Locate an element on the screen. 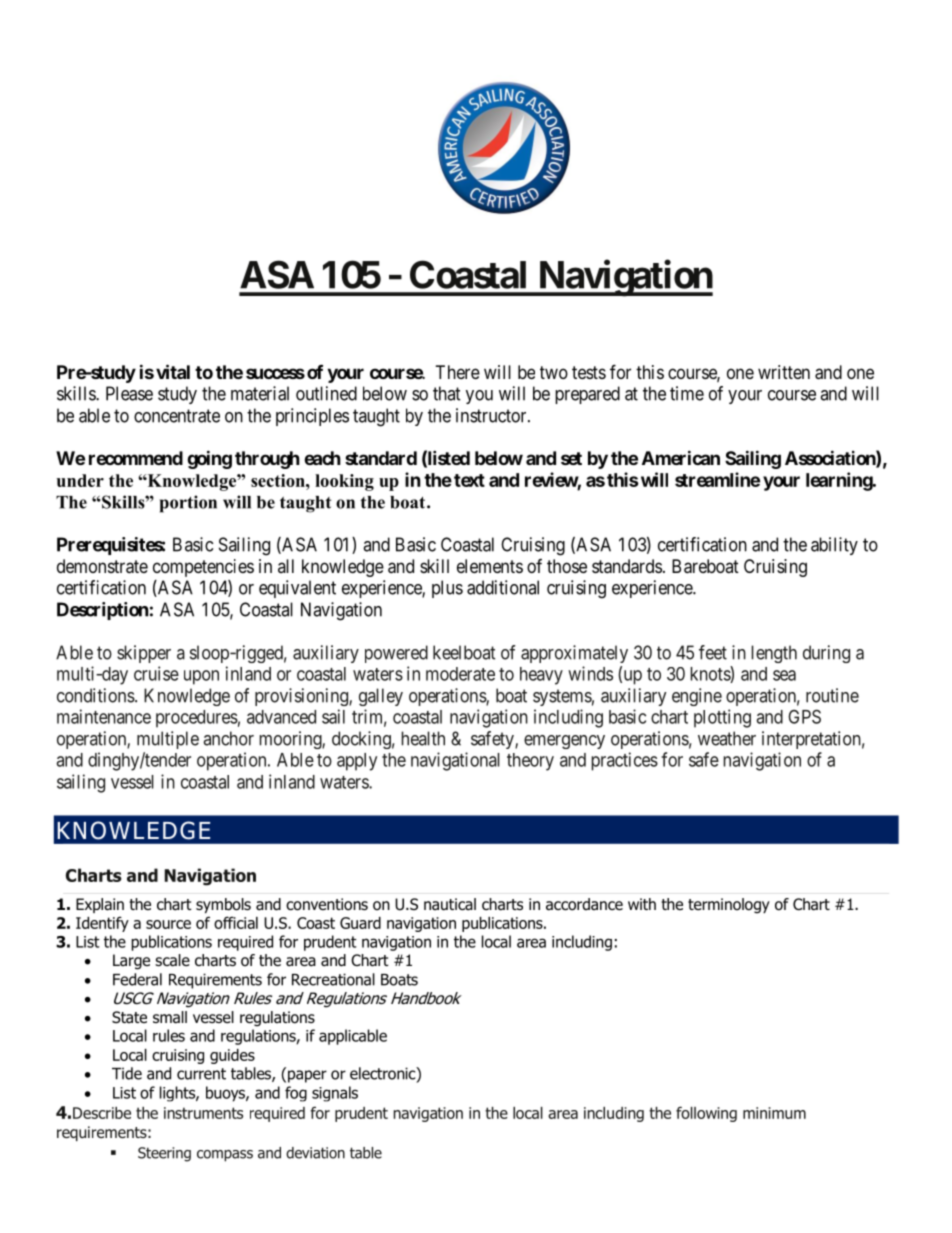 The width and height of the screenshot is (952, 1233). plus is located at coordinates (447, 589).
